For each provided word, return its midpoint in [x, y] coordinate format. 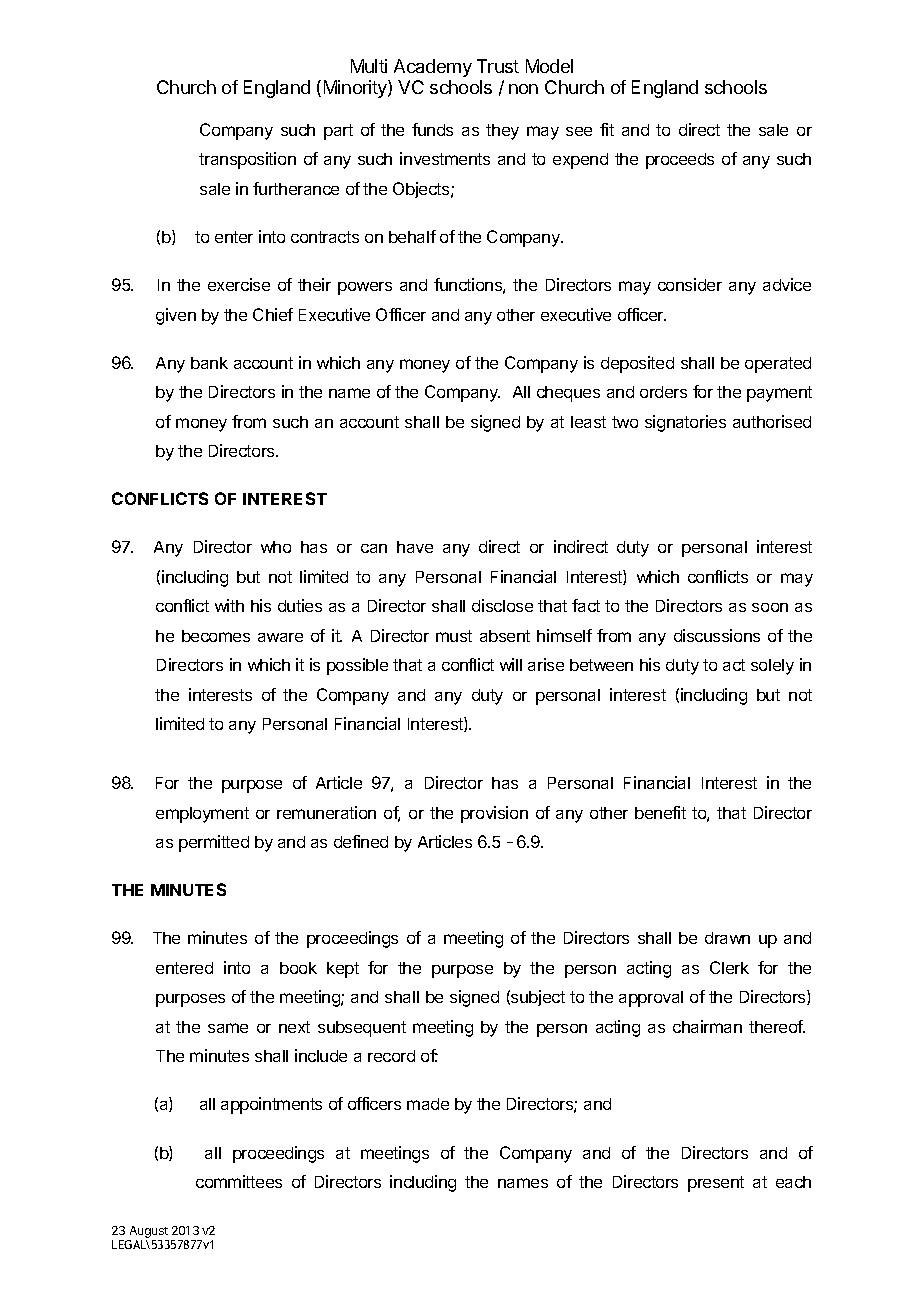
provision [494, 814]
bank [209, 363]
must [454, 636]
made [428, 1104]
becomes [216, 636]
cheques [568, 394]
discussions [717, 635]
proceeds [680, 161]
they [502, 132]
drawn [727, 938]
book [298, 968]
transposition [247, 160]
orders [663, 392]
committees [239, 1181]
